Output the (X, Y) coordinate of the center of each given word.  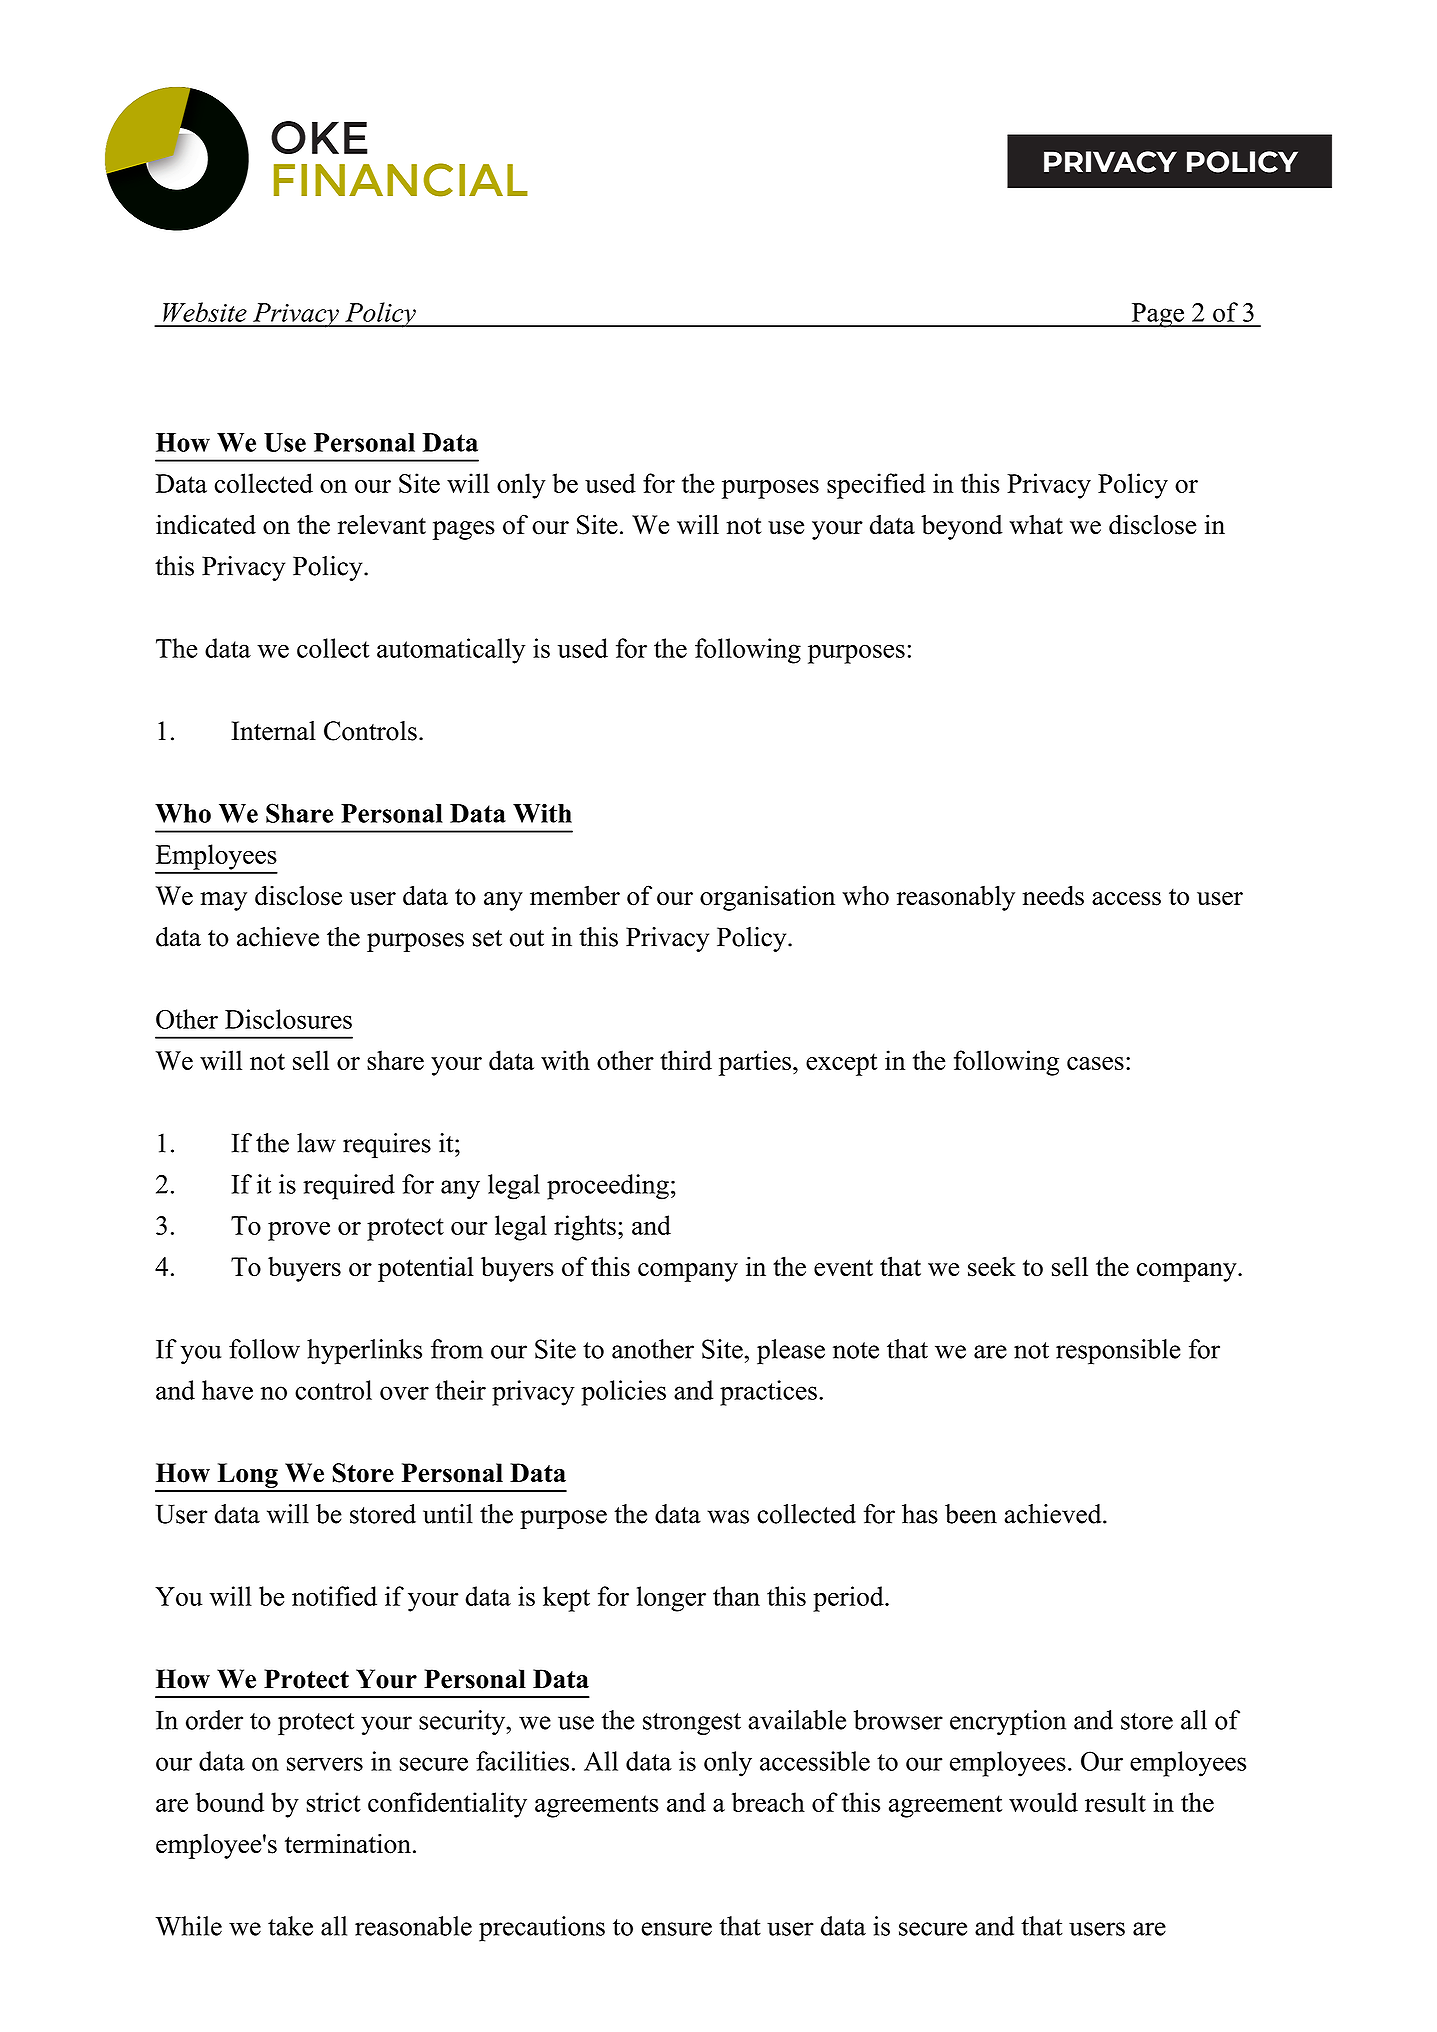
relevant (382, 524)
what (1036, 524)
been (971, 1514)
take (290, 1926)
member (575, 895)
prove (299, 1231)
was (728, 1517)
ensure (676, 1929)
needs (1053, 895)
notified (334, 1596)
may (223, 901)
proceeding (608, 1187)
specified (876, 486)
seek (992, 1266)
